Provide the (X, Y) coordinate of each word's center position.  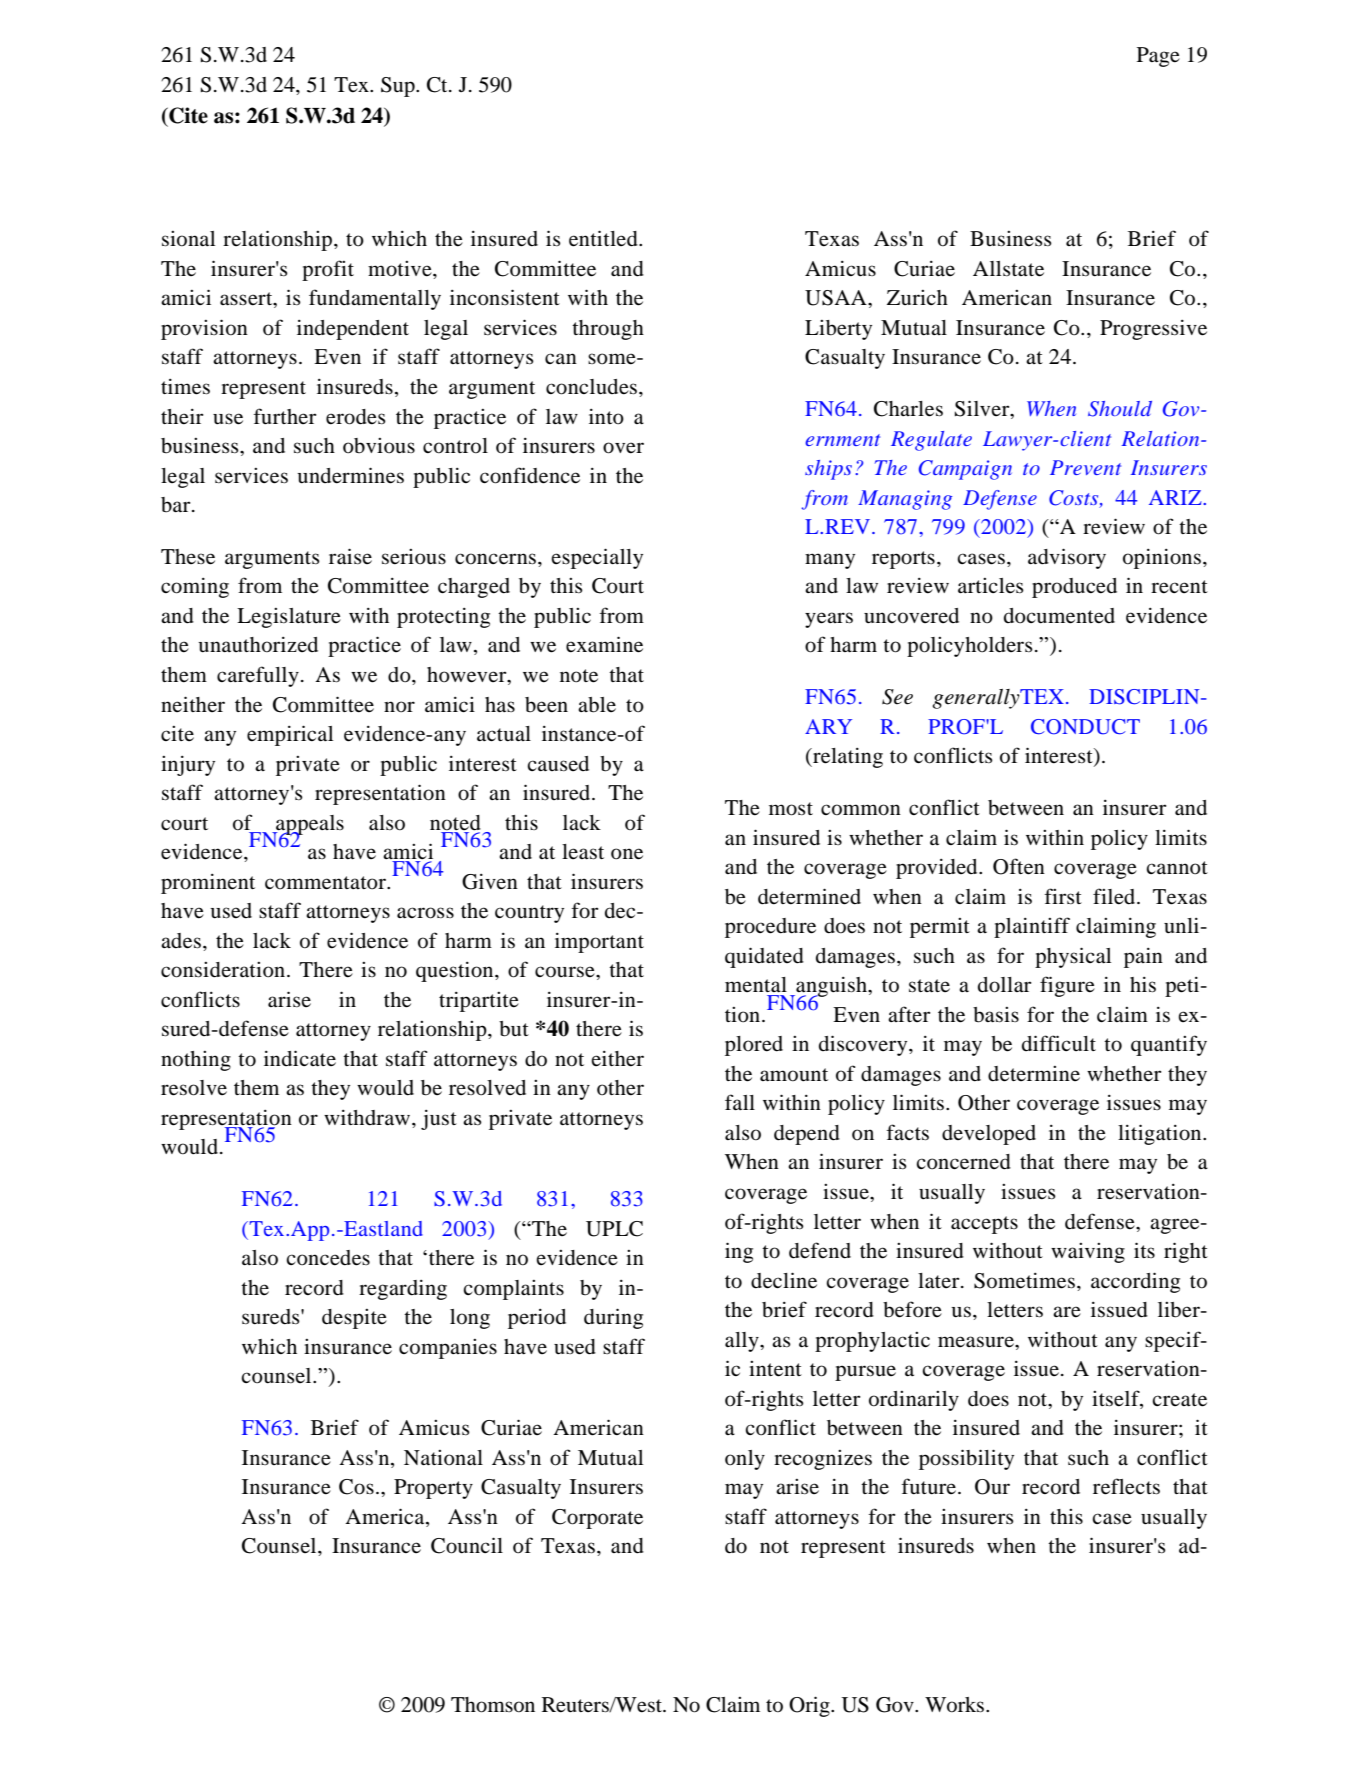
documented (1059, 616)
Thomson (493, 1705)
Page (1158, 57)
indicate (300, 1058)
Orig (810, 1706)
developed (989, 1135)
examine (604, 644)
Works (956, 1705)
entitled (604, 238)
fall (740, 1102)
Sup (399, 87)
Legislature (289, 618)
